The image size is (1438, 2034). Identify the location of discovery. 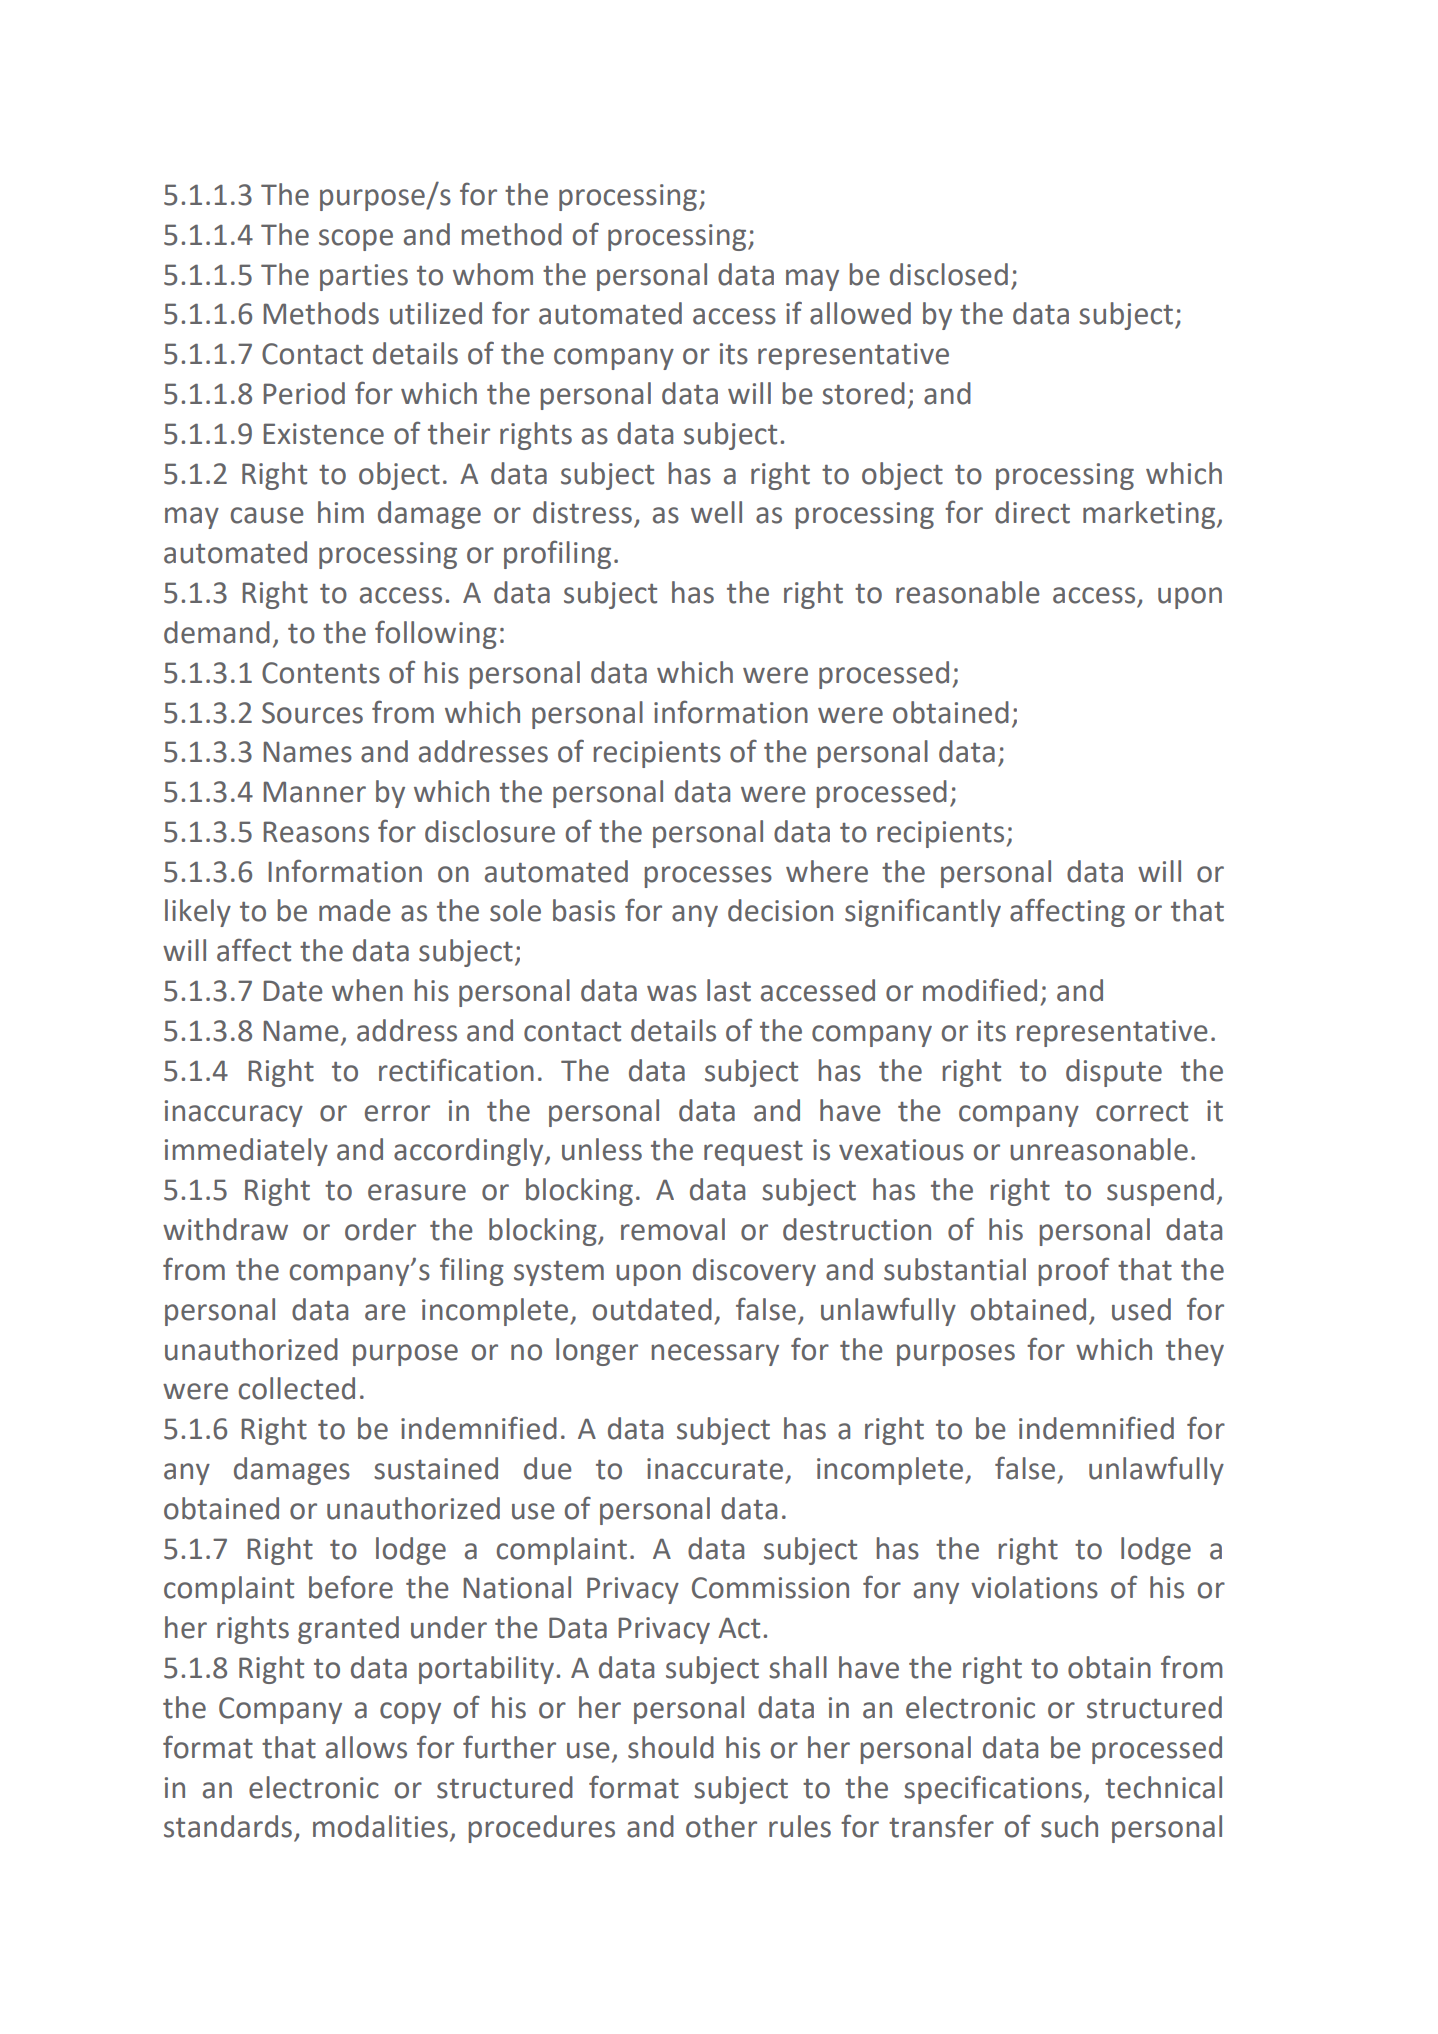
(754, 1272).
